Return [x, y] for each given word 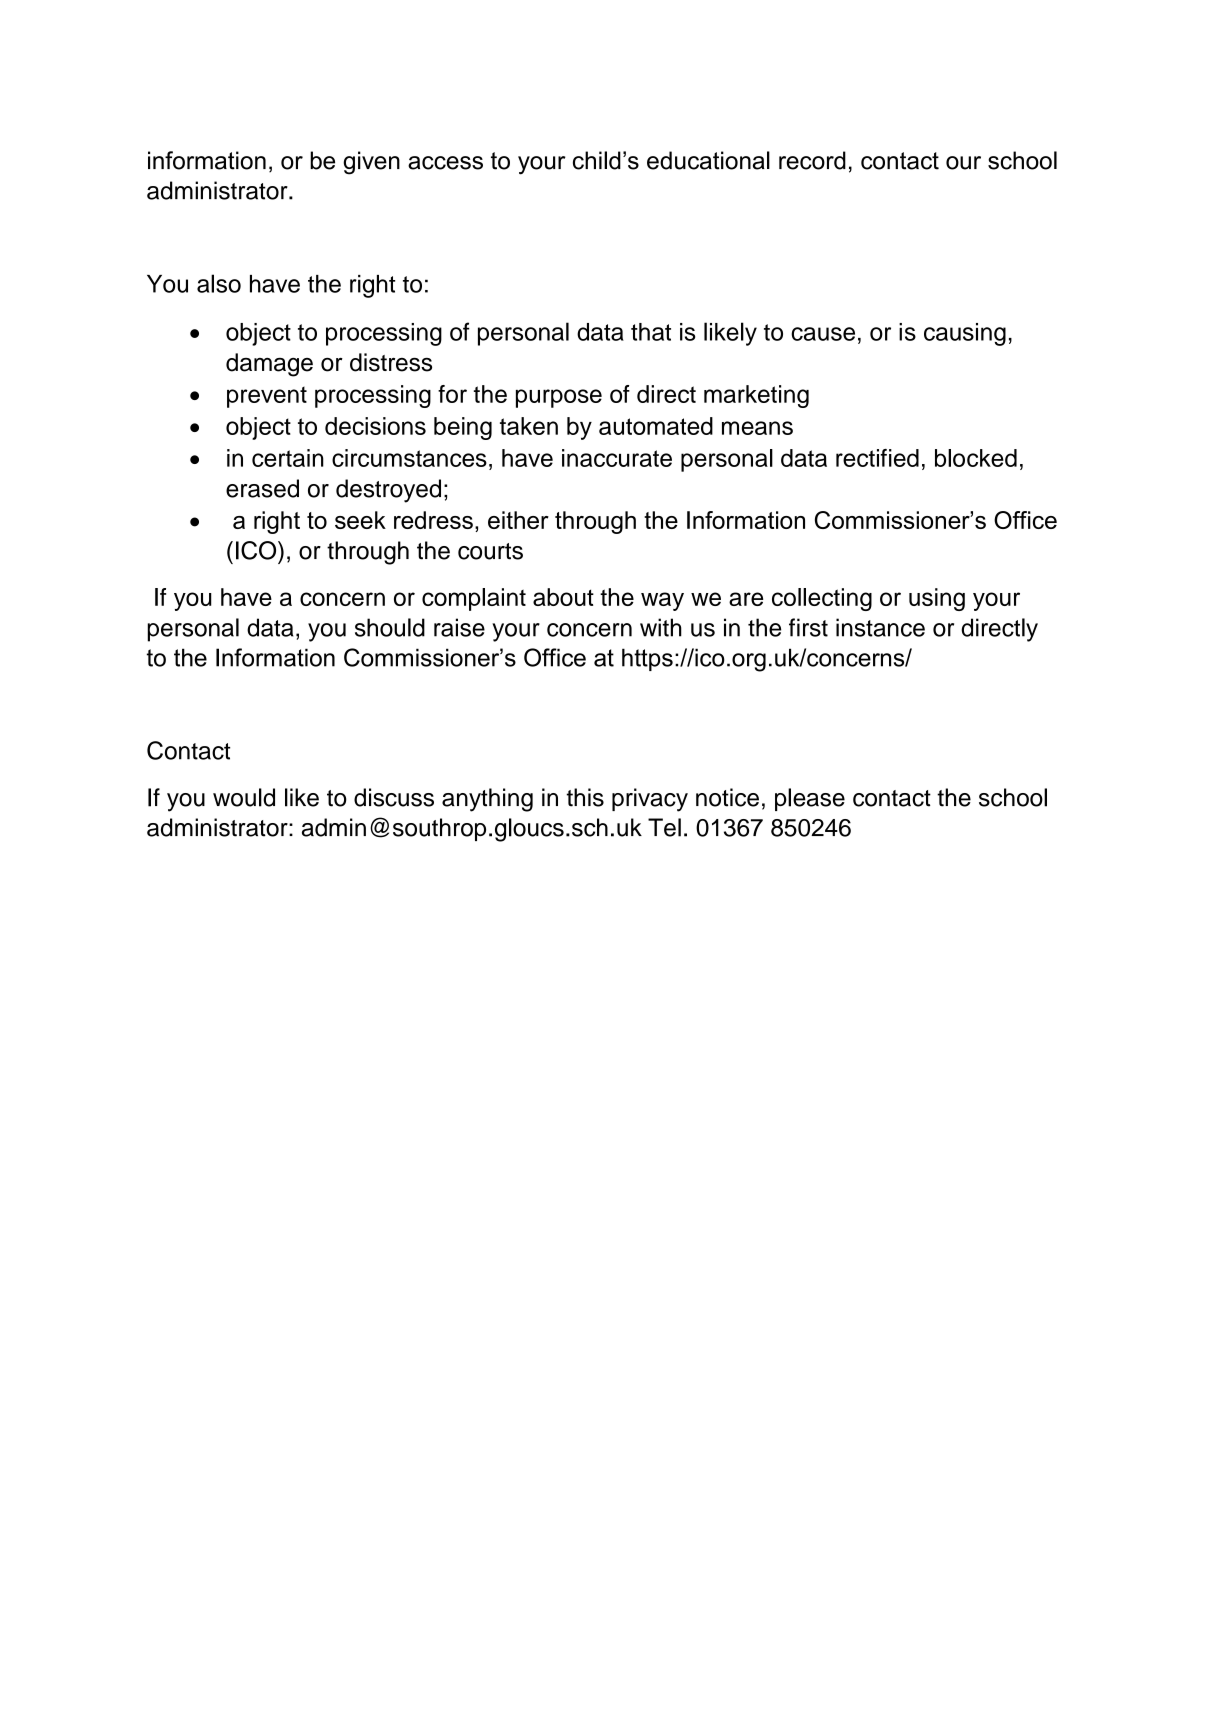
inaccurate [617, 458]
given [371, 163]
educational [708, 160]
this [585, 797]
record [812, 160]
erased [262, 488]
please [810, 799]
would [244, 797]
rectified [877, 458]
